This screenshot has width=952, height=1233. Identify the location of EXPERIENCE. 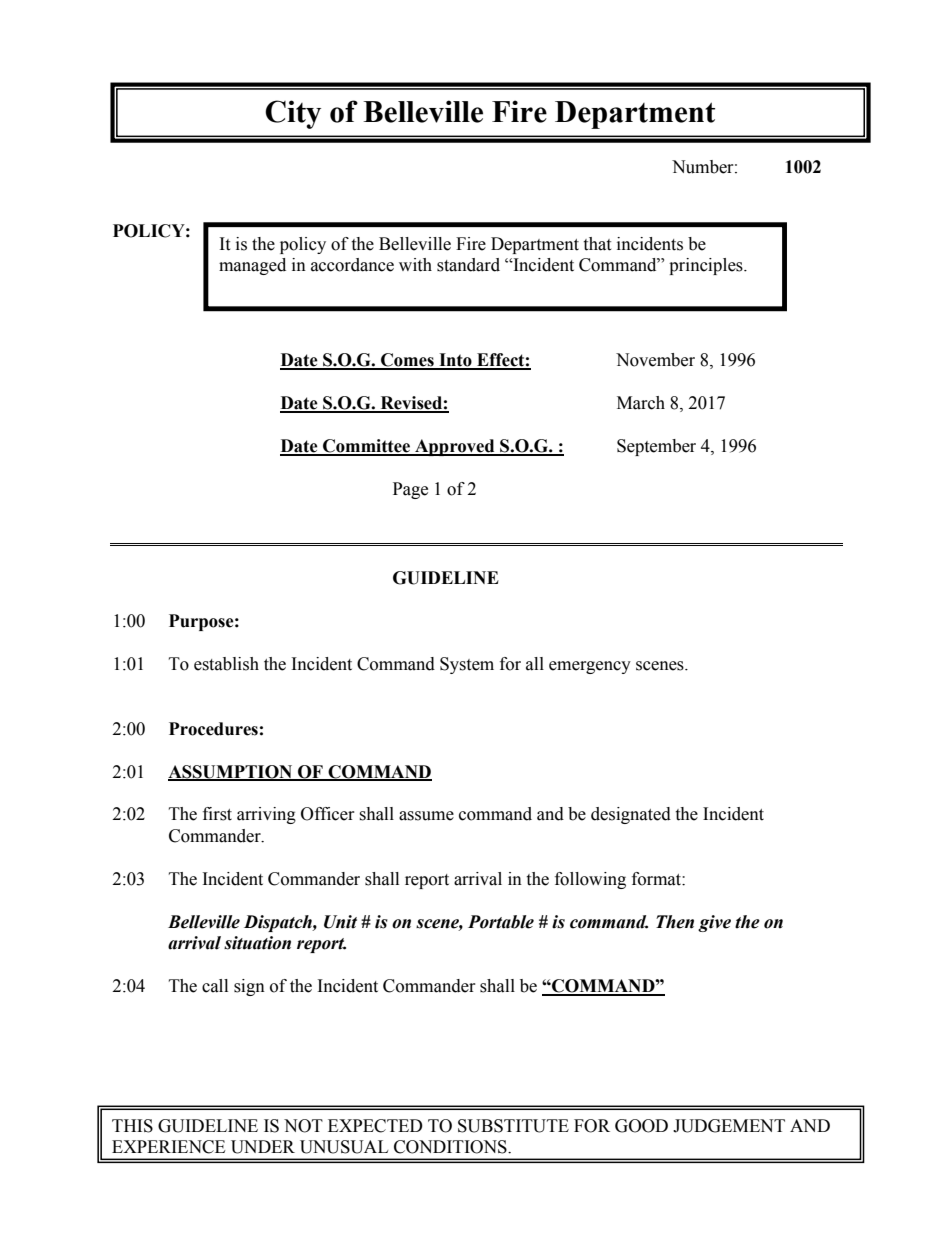
(168, 1147).
